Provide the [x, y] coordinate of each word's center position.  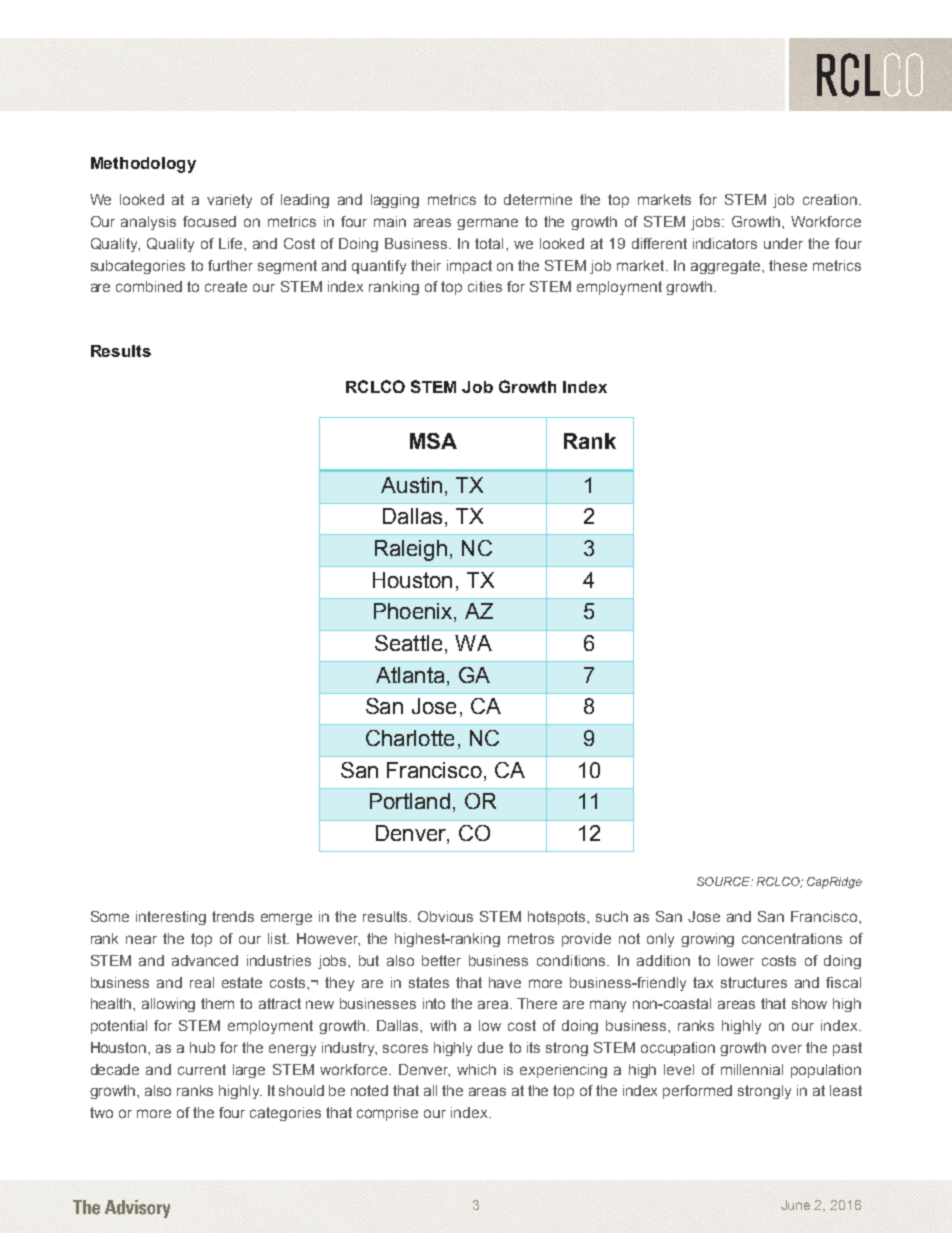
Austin [411, 485]
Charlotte [410, 738]
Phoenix [414, 612]
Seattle [408, 643]
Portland [410, 801]
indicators [725, 243]
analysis [148, 223]
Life [232, 243]
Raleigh [411, 550]
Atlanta [410, 675]
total [489, 243]
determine [538, 199]
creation [830, 199]
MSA [433, 441]
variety [229, 201]
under [783, 243]
